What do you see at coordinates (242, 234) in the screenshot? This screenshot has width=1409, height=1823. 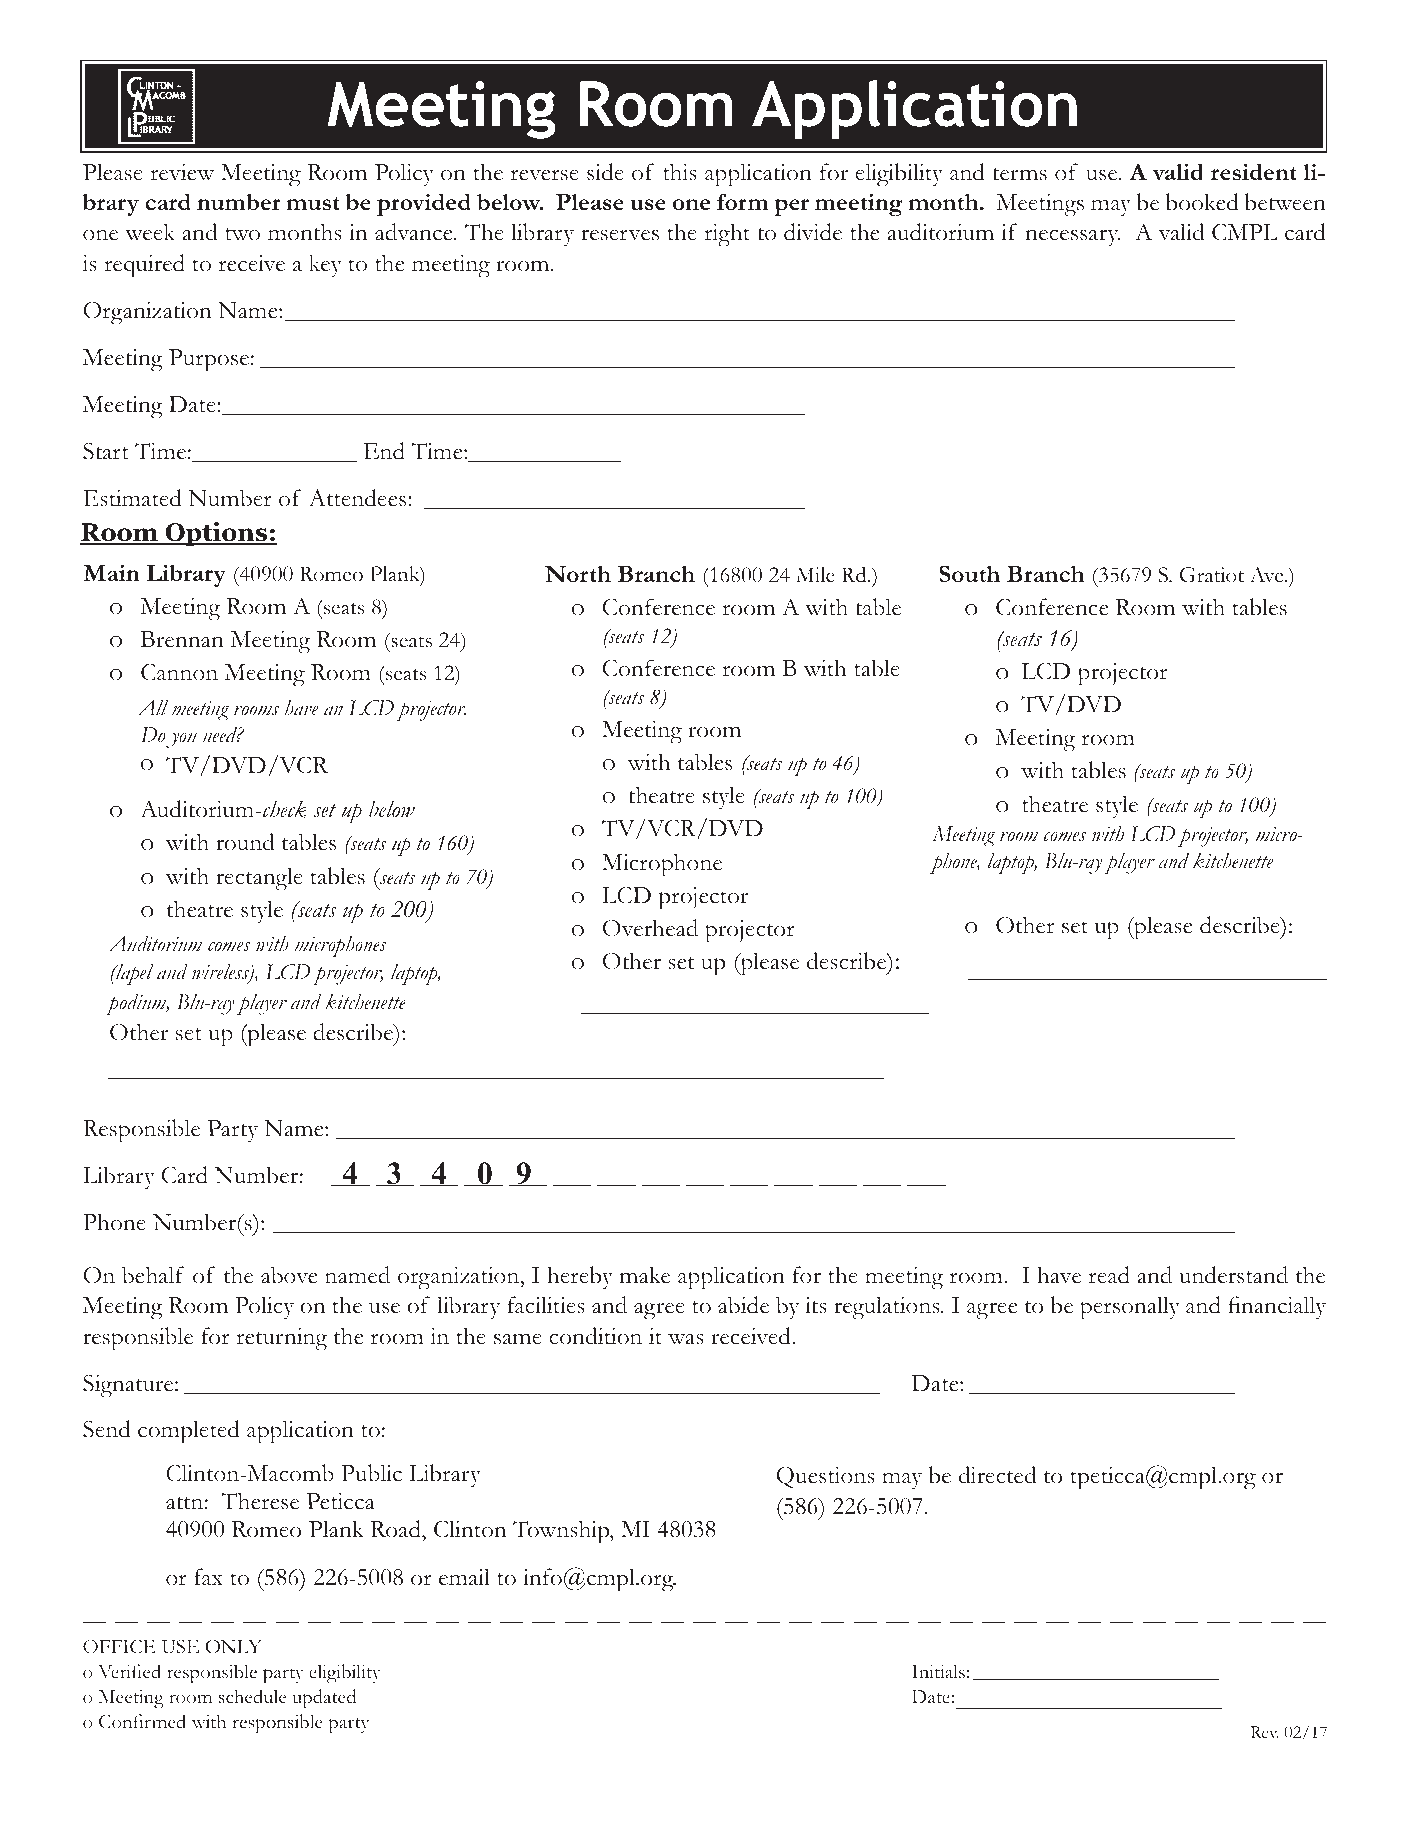 I see `two` at bounding box center [242, 234].
